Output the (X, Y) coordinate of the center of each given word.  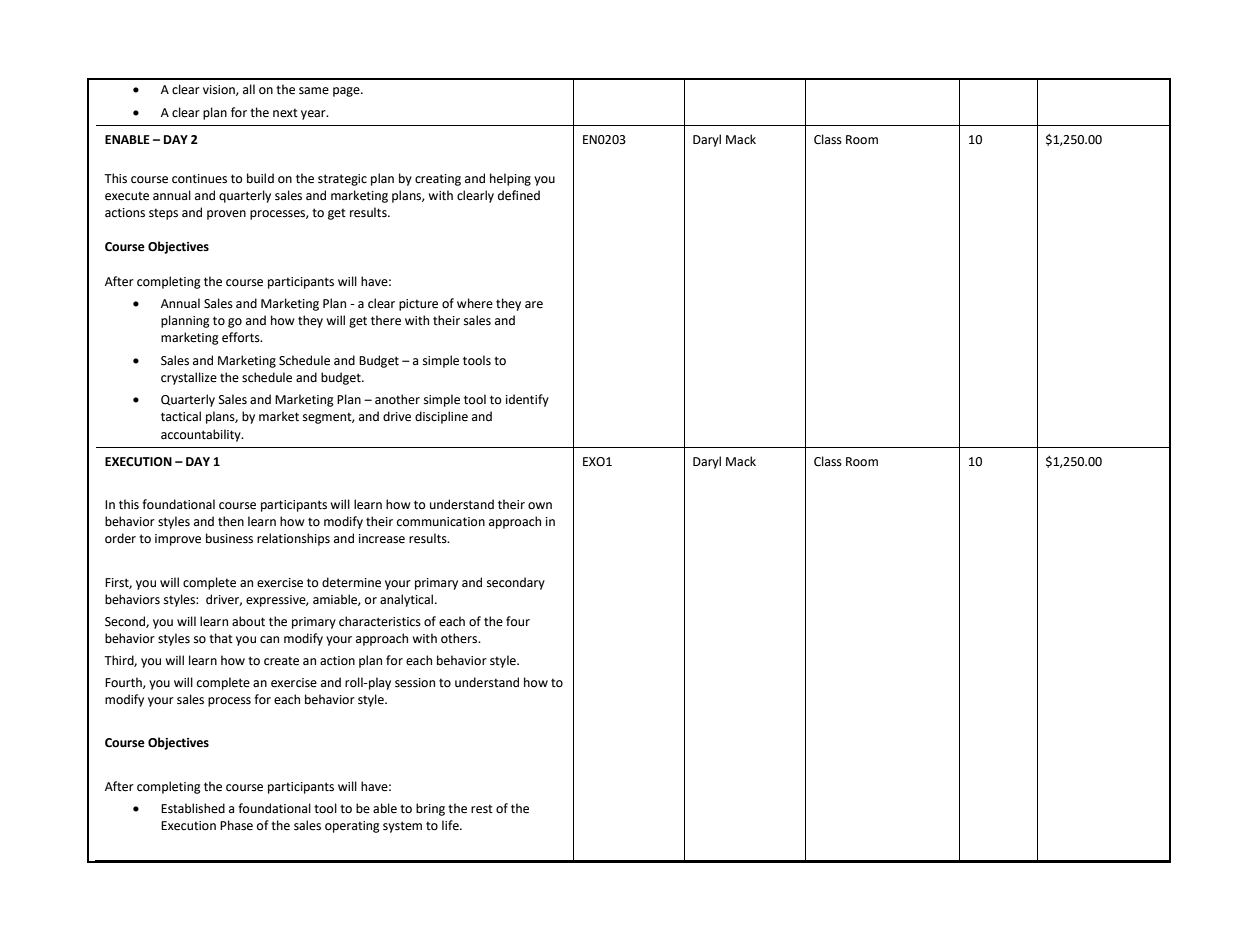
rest (482, 809)
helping (510, 179)
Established (193, 808)
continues (199, 179)
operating (352, 827)
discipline (441, 417)
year (314, 115)
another (397, 399)
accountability (202, 435)
